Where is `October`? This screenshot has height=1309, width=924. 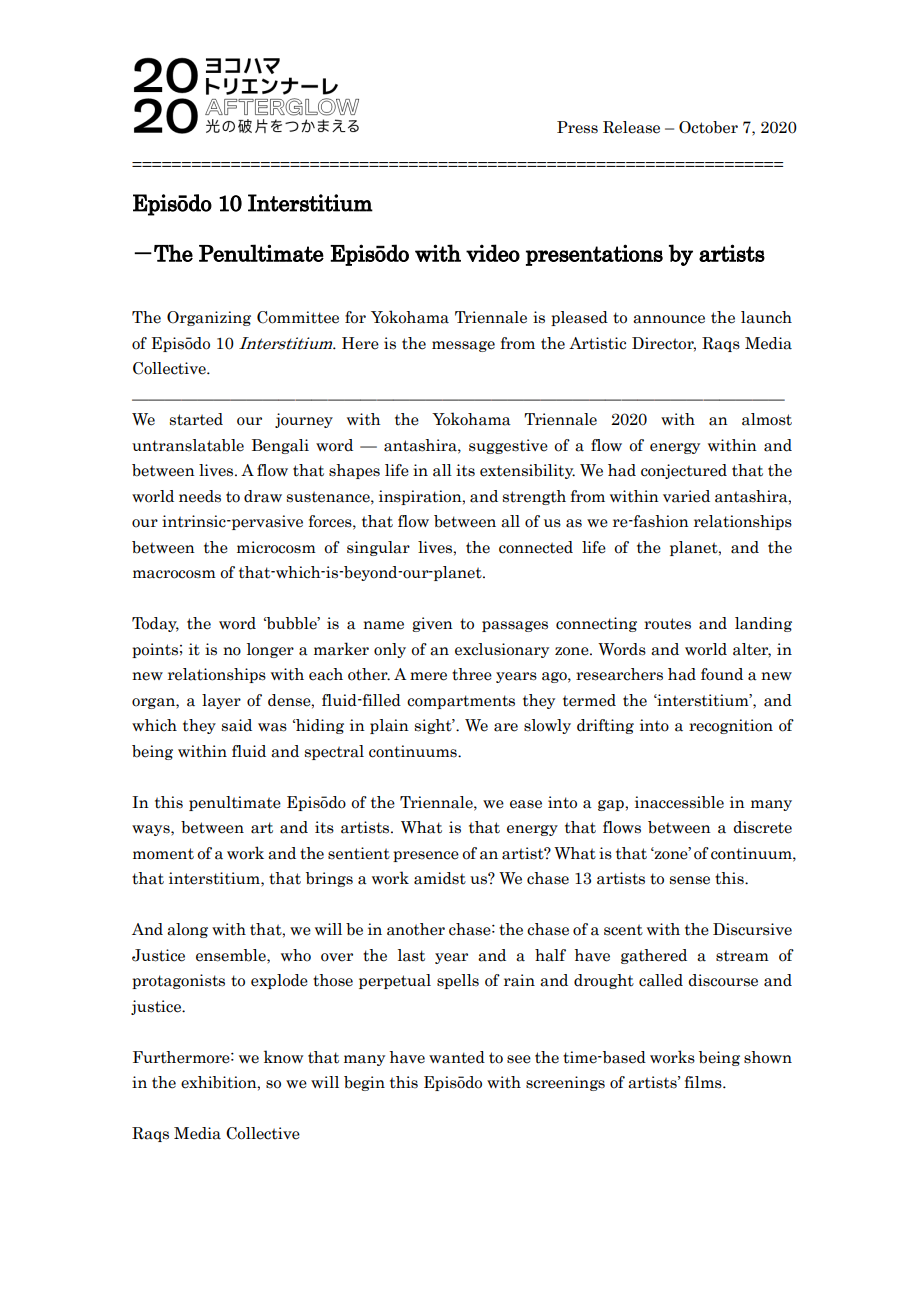
October is located at coordinates (708, 127).
